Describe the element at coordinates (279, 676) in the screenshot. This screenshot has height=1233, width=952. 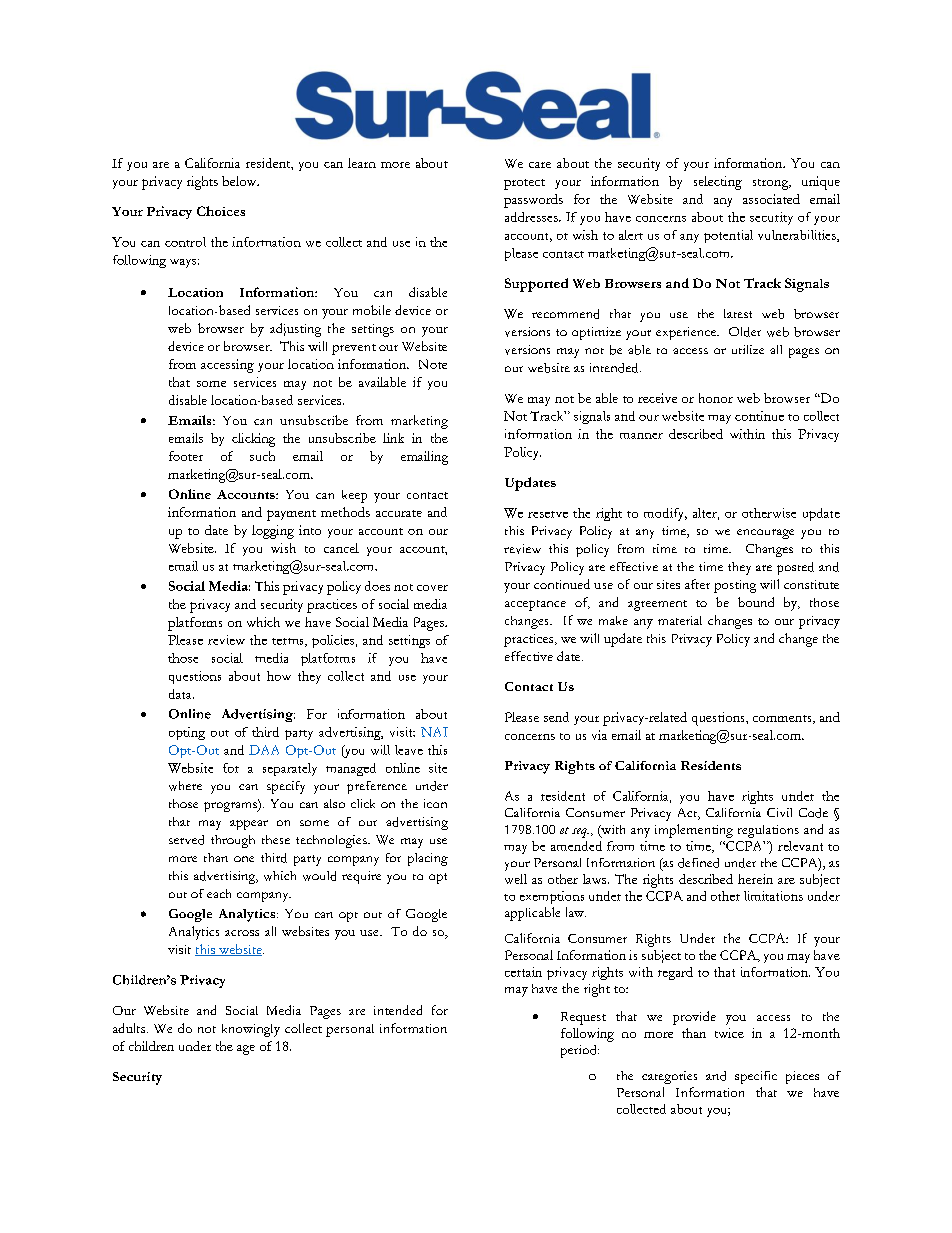
I see `how` at that location.
